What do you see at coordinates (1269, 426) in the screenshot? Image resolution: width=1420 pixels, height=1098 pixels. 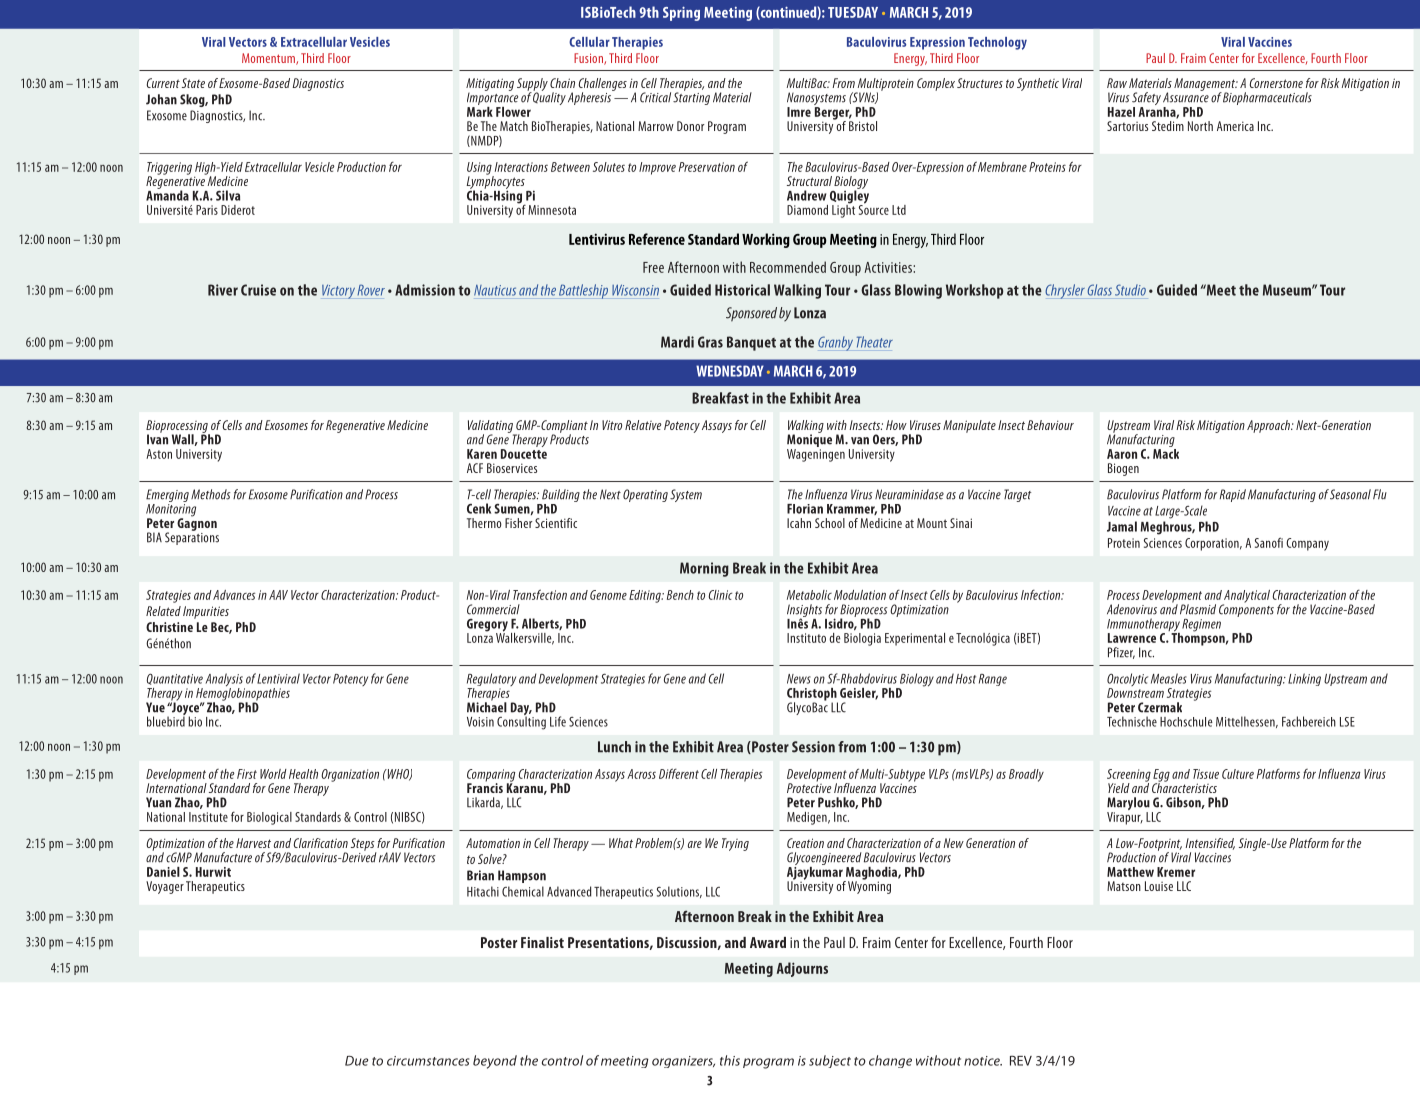 I see `Approach` at bounding box center [1269, 426].
